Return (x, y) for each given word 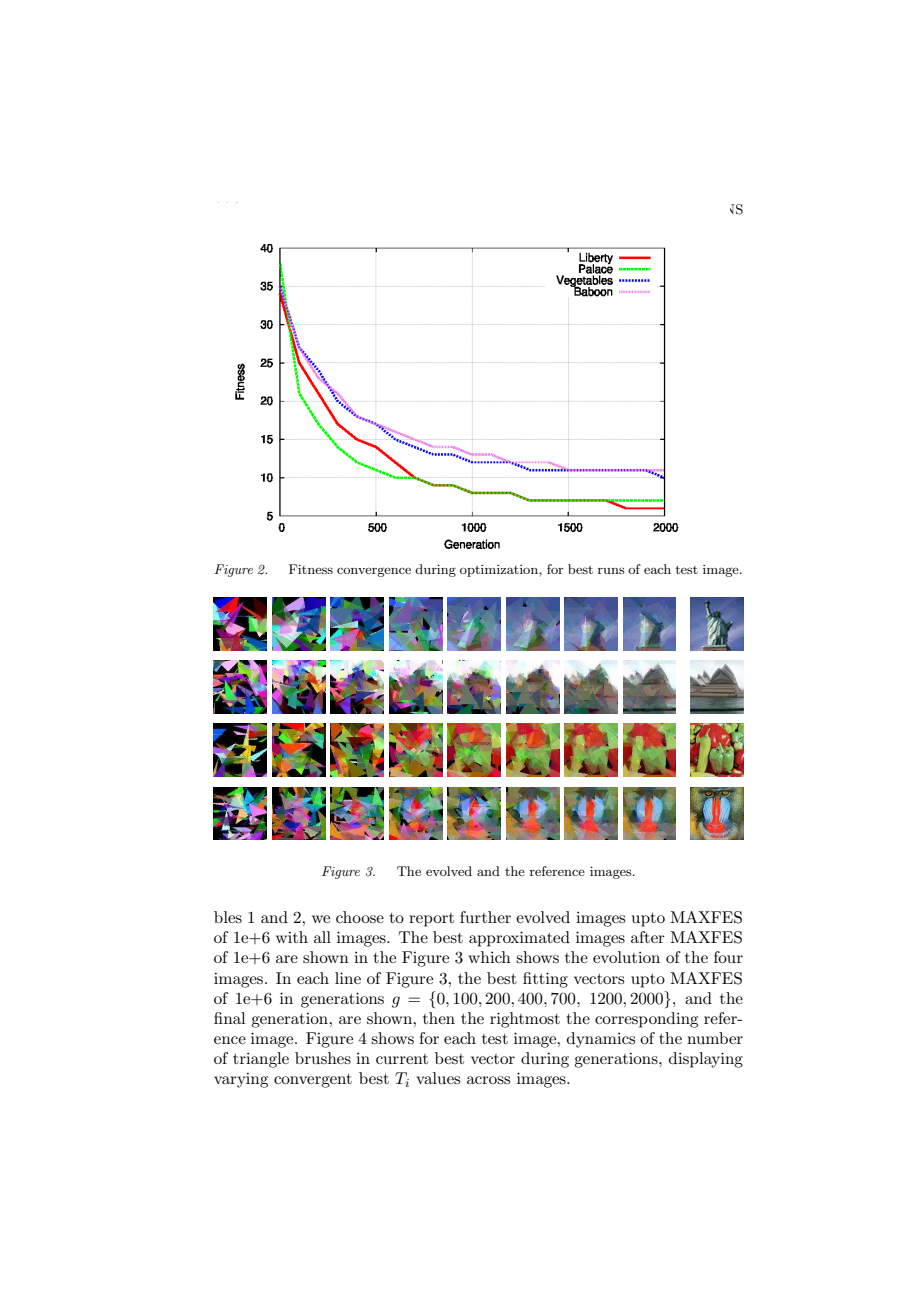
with (292, 937)
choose (360, 917)
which (489, 957)
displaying (706, 1060)
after (648, 937)
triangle (261, 1060)
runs (611, 570)
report (431, 920)
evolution (626, 957)
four (728, 957)
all (322, 937)
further (485, 917)
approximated (519, 939)
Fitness (311, 569)
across (488, 1080)
